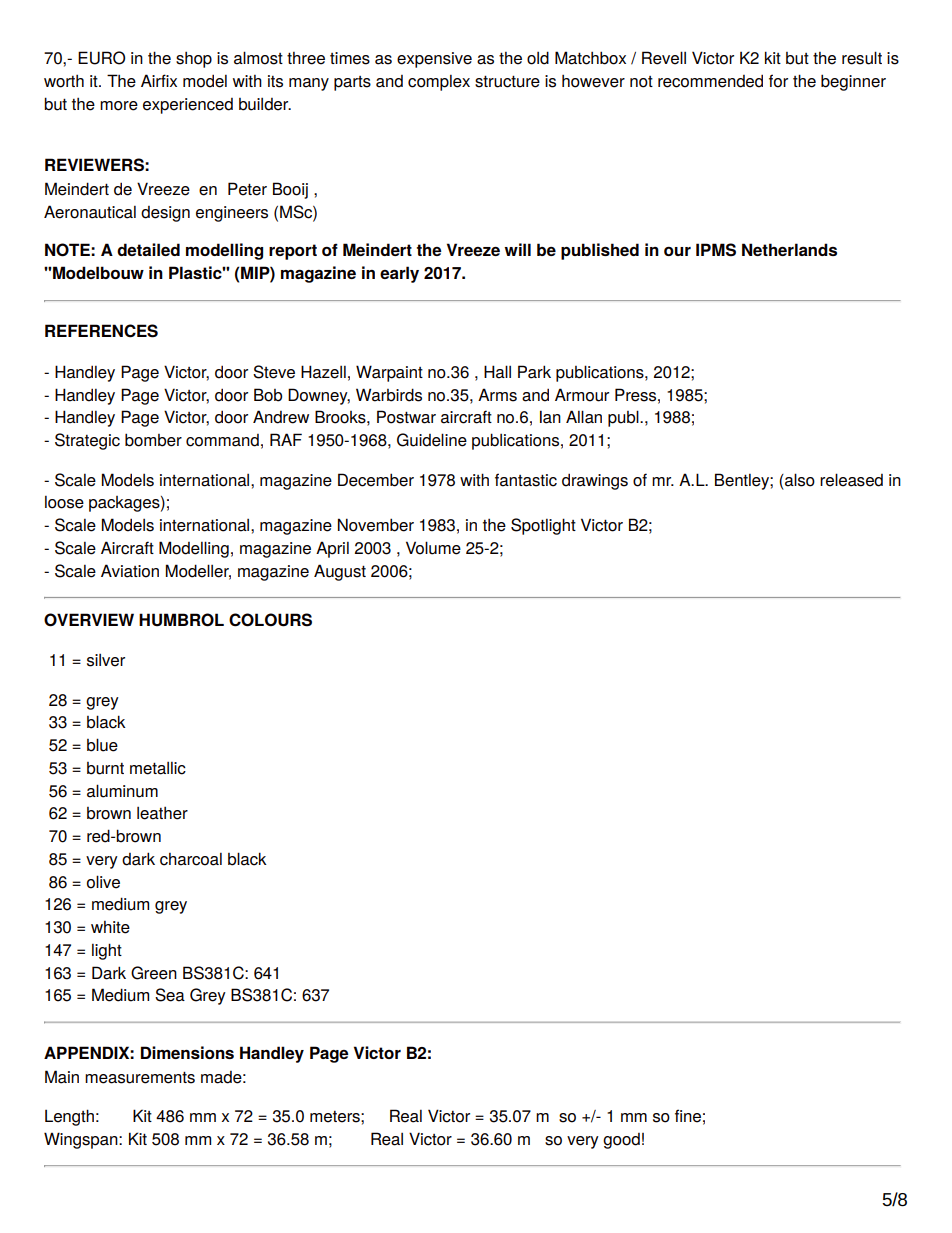 This screenshot has height=1233, width=952. What do you see at coordinates (439, 83) in the screenshot?
I see `complex` at bounding box center [439, 83].
